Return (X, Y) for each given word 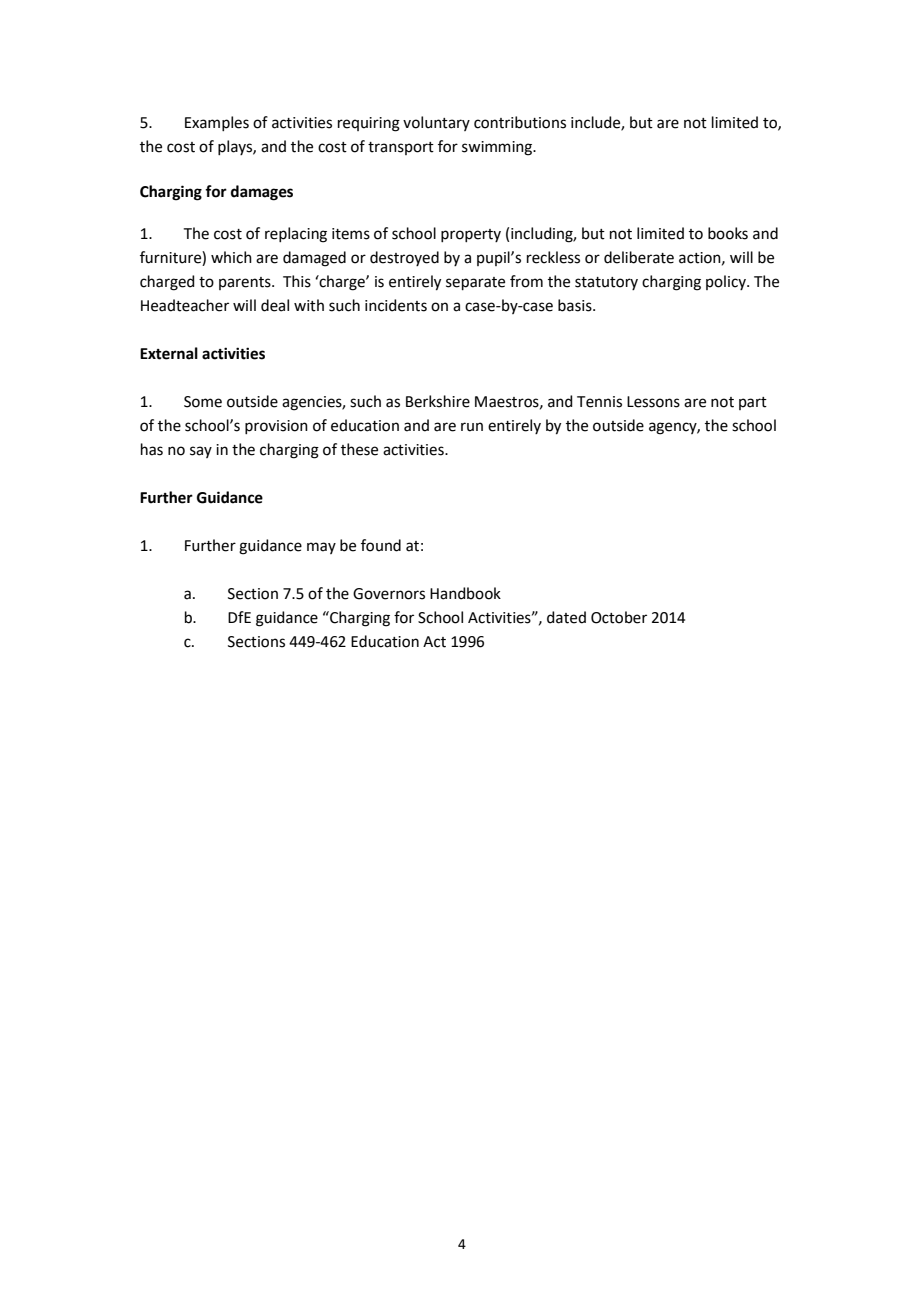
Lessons (653, 402)
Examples (217, 123)
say (201, 452)
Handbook (465, 593)
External (169, 353)
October (619, 617)
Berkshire (438, 401)
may (321, 548)
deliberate (639, 257)
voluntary (436, 123)
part (753, 403)
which (231, 257)
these (359, 449)
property (471, 235)
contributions (520, 122)
